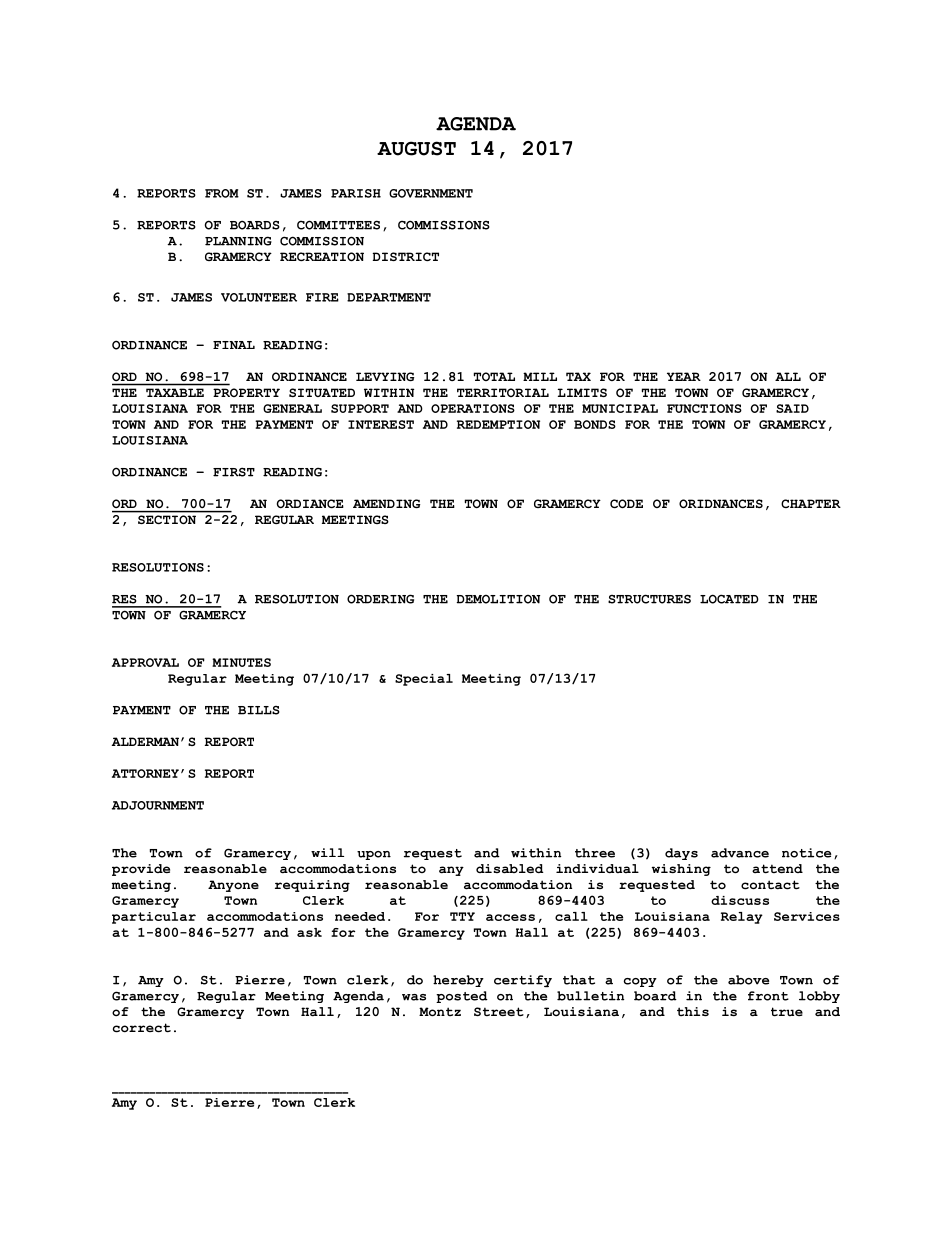 This page has width=952, height=1233. Describe the element at coordinates (494, 376) in the page. I see `TOTAL` at that location.
